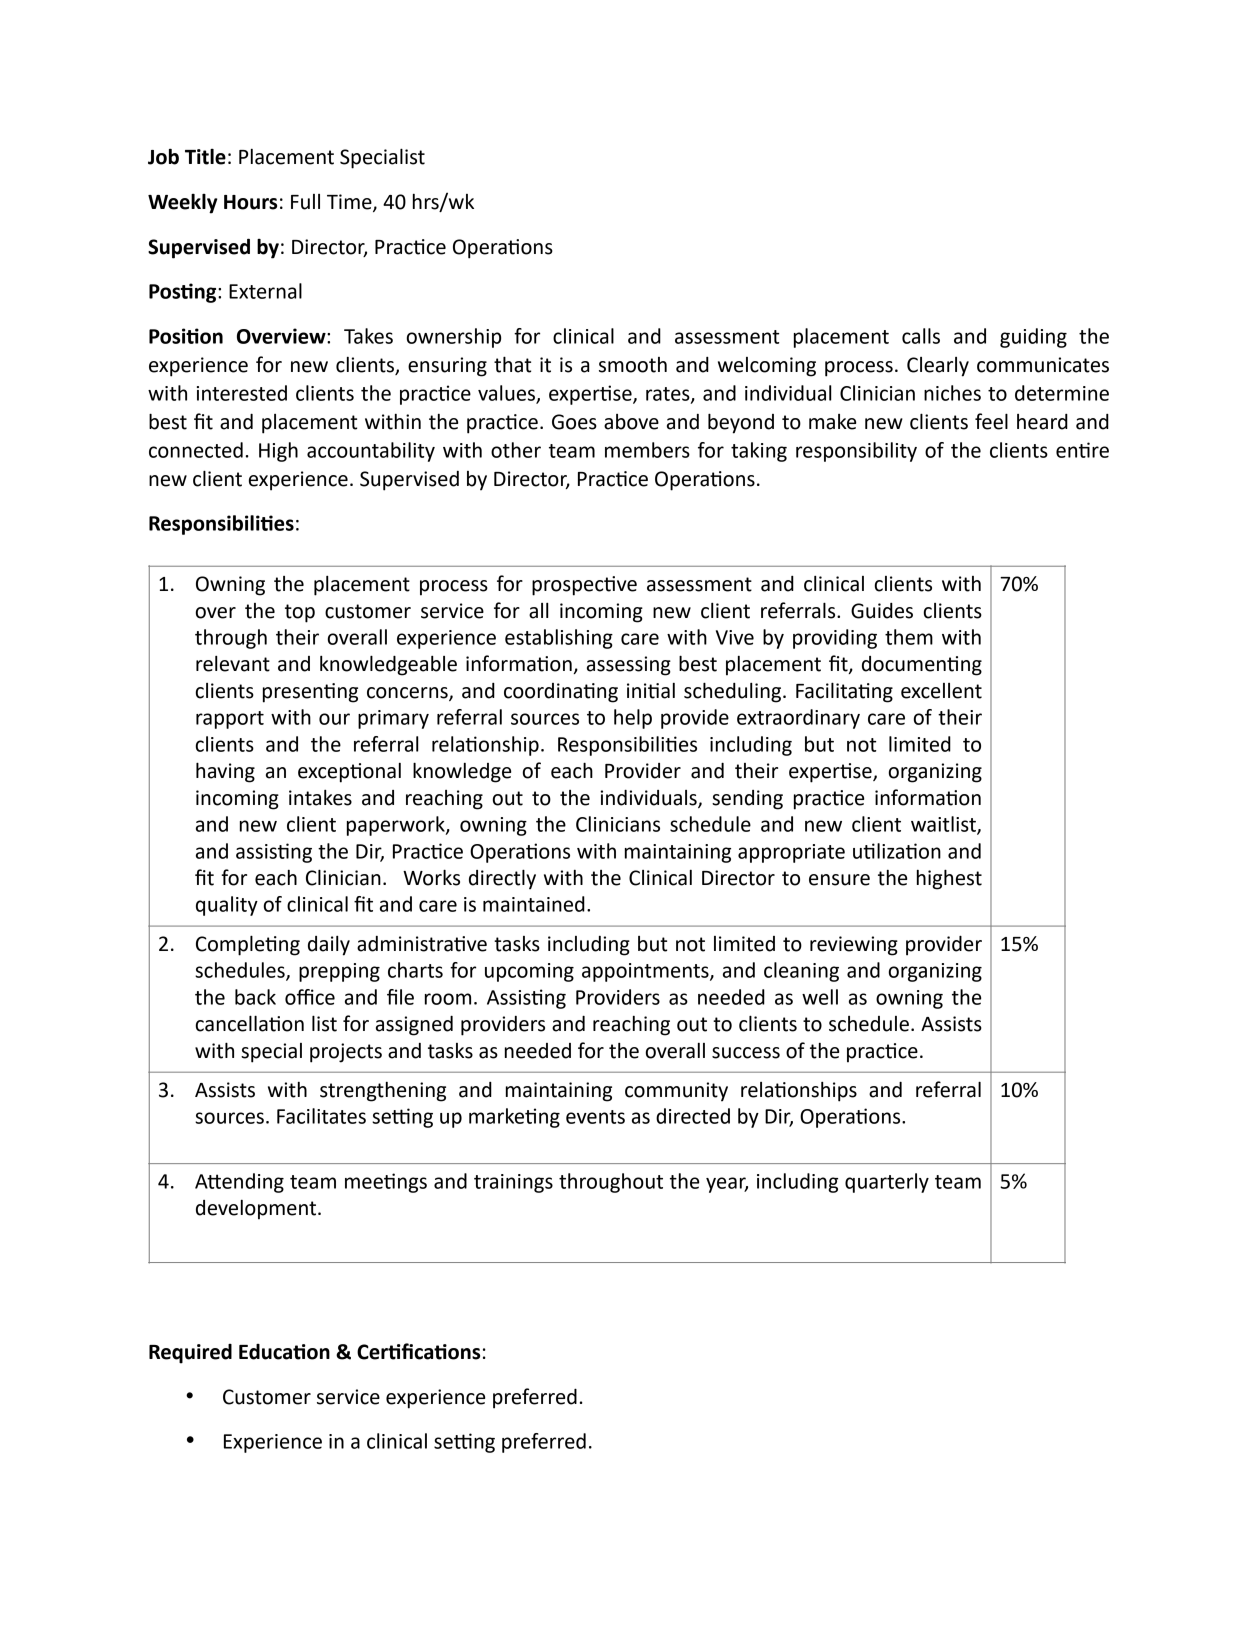 This document has width=1258, height=1628. What do you see at coordinates (190, 1354) in the document?
I see `Required` at bounding box center [190, 1354].
